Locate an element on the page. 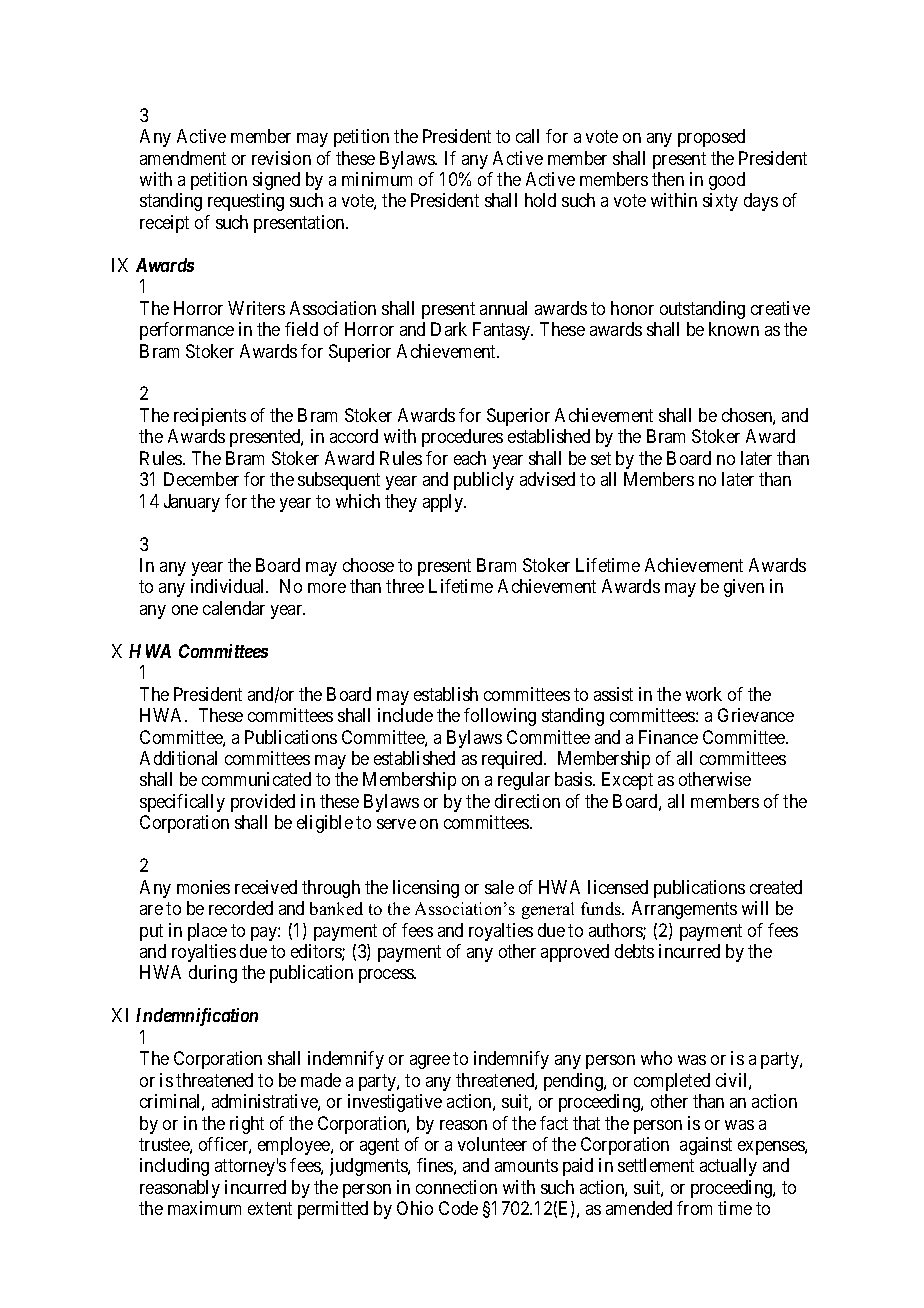 The height and width of the image is (1308, 924). maximum is located at coordinates (204, 1208).
